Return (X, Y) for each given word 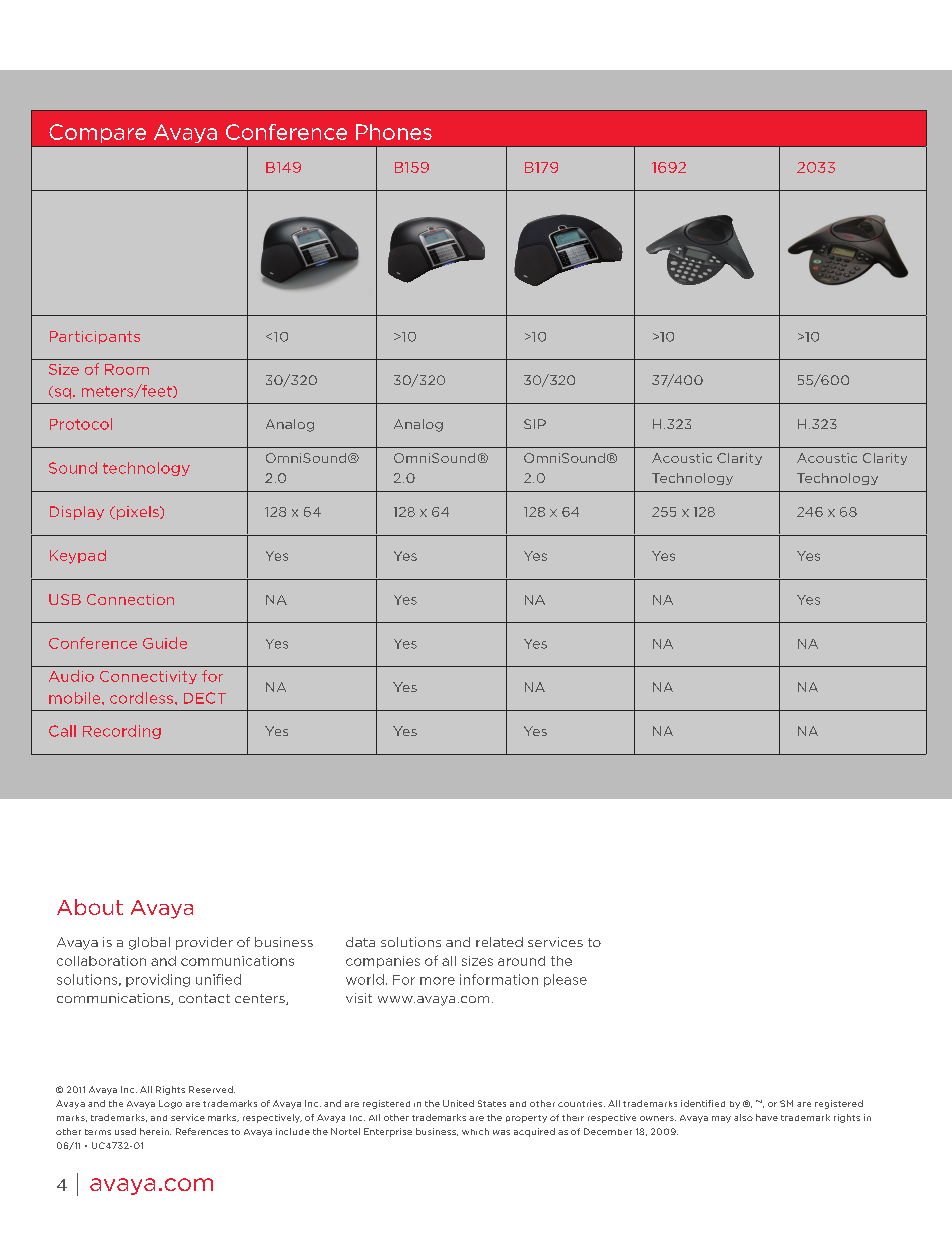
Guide (165, 643)
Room (127, 369)
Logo (170, 1104)
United (458, 1103)
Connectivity (148, 677)
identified (703, 1103)
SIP (535, 424)
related (499, 942)
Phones (394, 132)
